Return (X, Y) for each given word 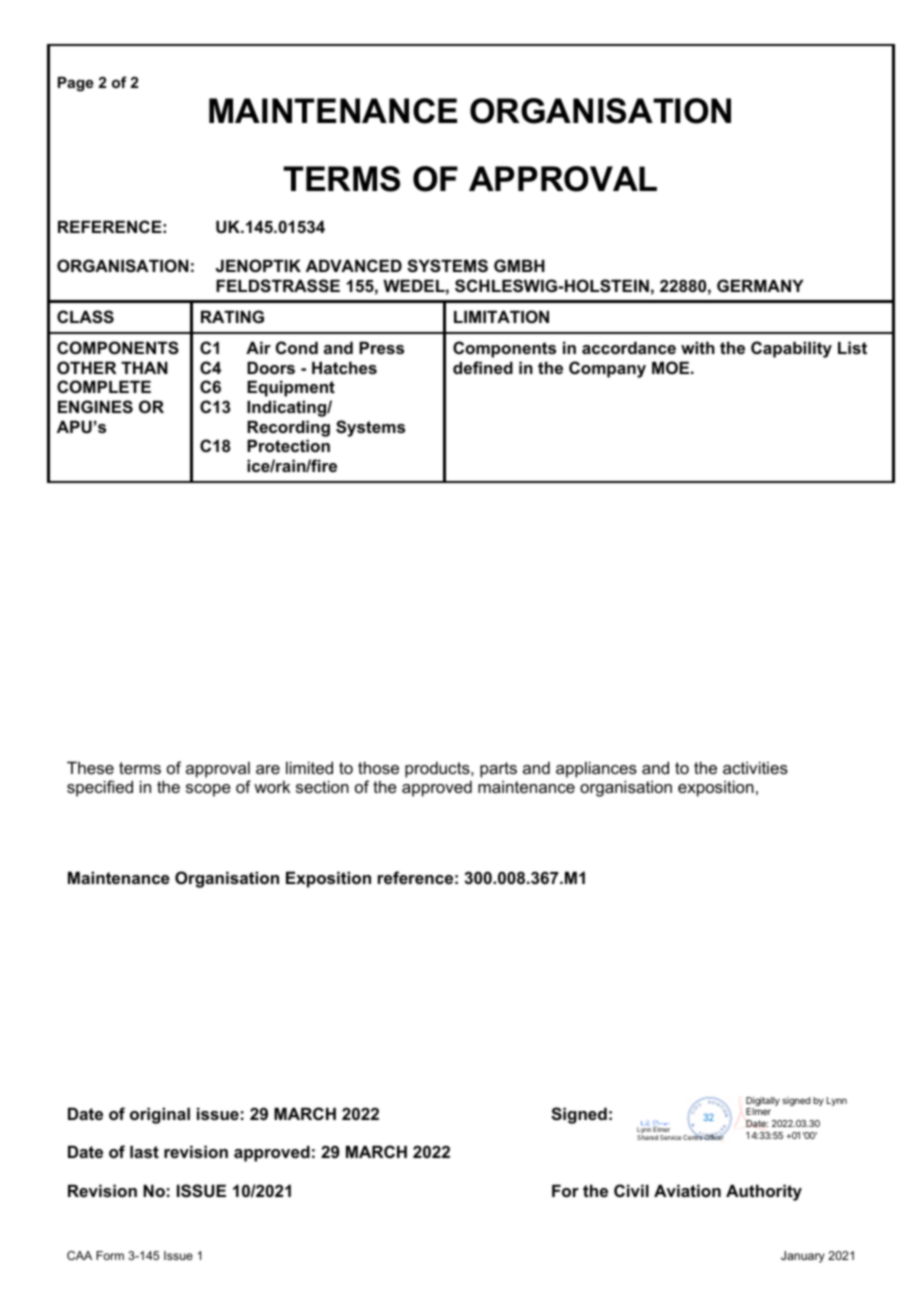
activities (755, 767)
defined (483, 367)
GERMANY (760, 285)
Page (76, 84)
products (438, 769)
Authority (764, 1192)
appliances (596, 769)
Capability (791, 349)
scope (208, 790)
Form (110, 1255)
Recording (288, 428)
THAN (144, 367)
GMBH (519, 265)
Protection (288, 445)
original (160, 1115)
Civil (631, 1190)
